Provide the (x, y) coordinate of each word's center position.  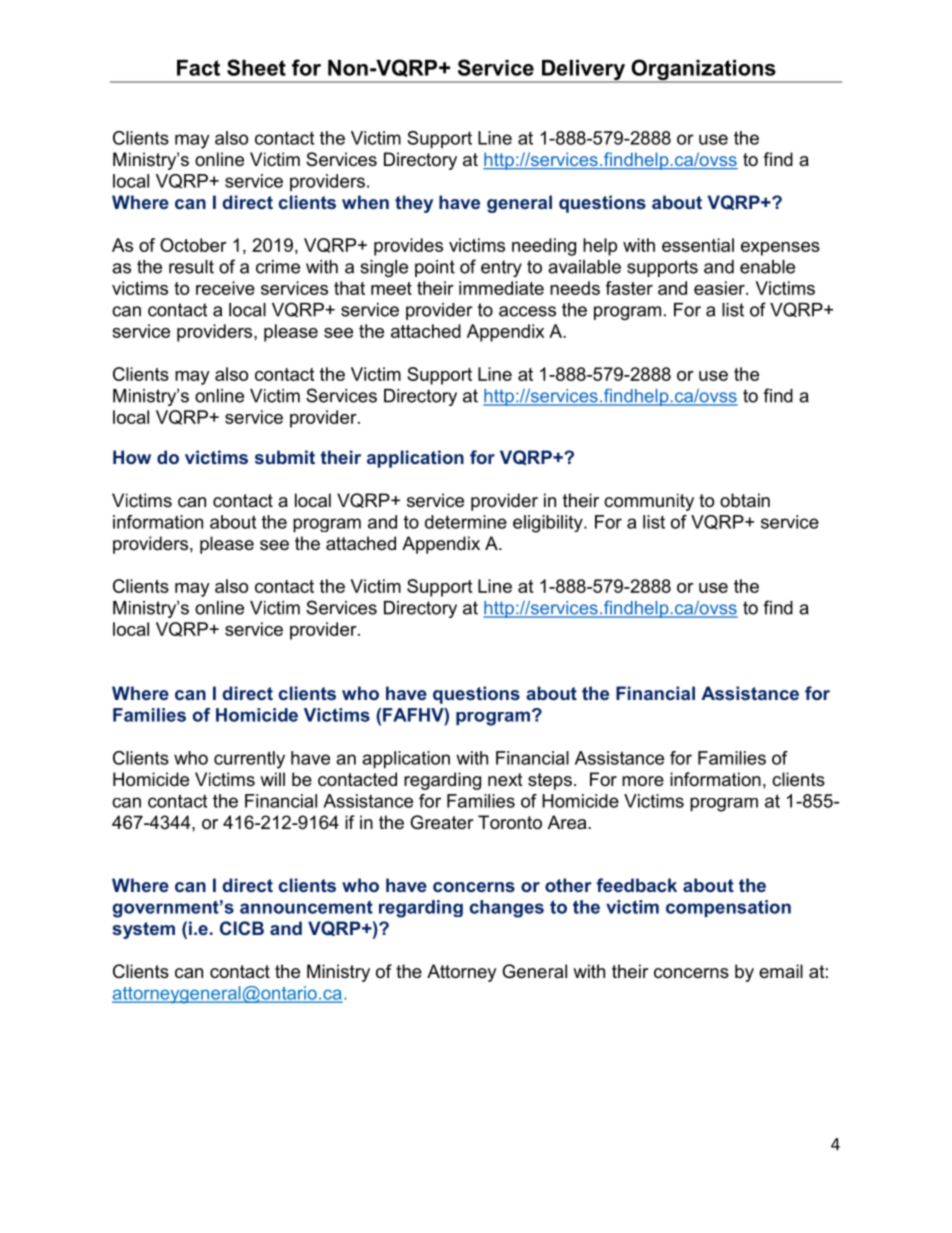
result (191, 267)
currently (249, 760)
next (505, 779)
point (435, 268)
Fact (198, 68)
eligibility (549, 524)
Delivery (584, 71)
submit (285, 457)
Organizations (703, 71)
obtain (745, 500)
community (649, 502)
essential (698, 245)
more (643, 781)
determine (466, 522)
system (143, 930)
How (132, 457)
